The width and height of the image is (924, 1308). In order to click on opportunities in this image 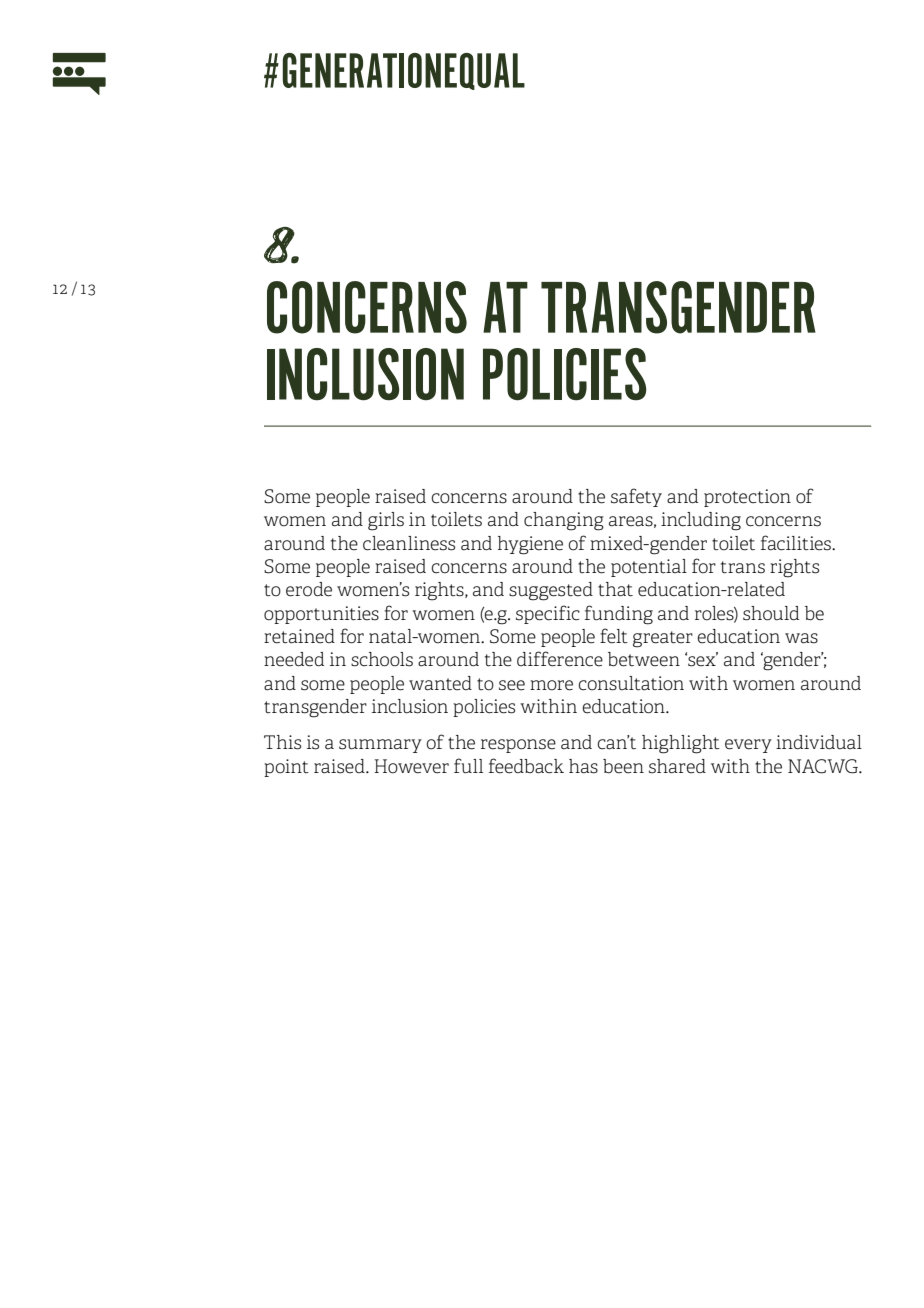, I will do `click(321, 615)`.
